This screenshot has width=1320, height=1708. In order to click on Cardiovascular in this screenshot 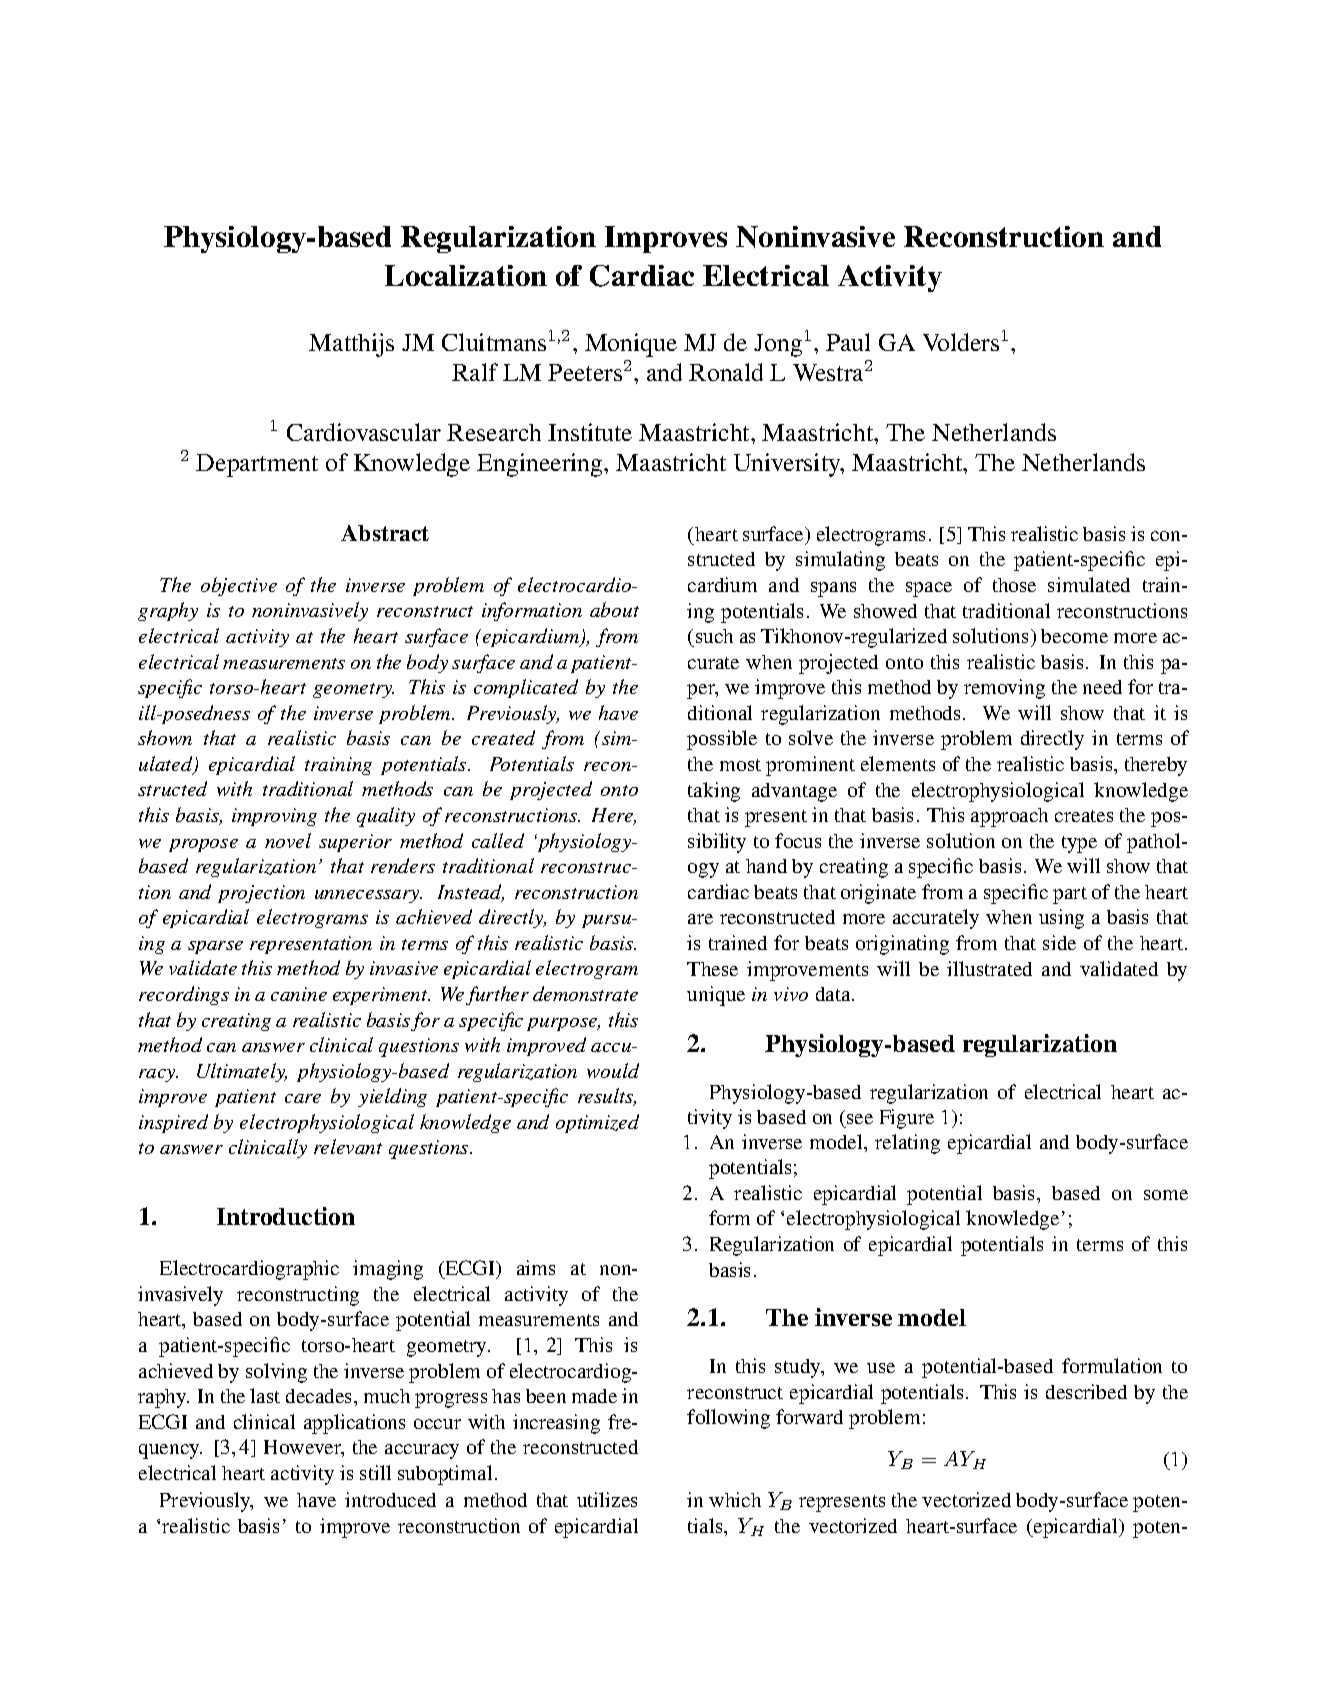, I will do `click(364, 432)`.
